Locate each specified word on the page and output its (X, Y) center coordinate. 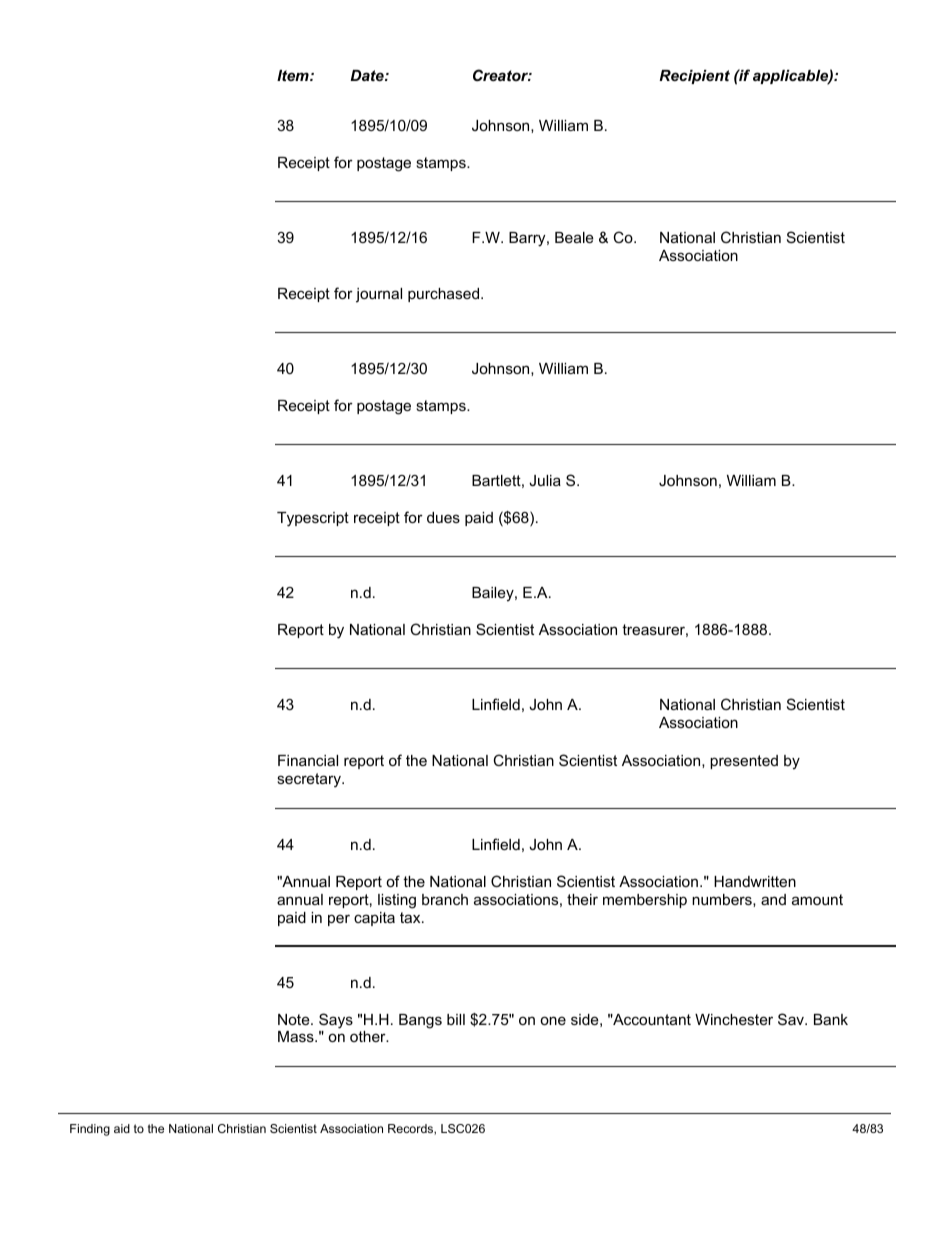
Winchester (734, 1019)
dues (443, 517)
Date (368, 75)
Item (294, 75)
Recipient (694, 77)
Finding (90, 1130)
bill (456, 1019)
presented (744, 762)
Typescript (313, 519)
